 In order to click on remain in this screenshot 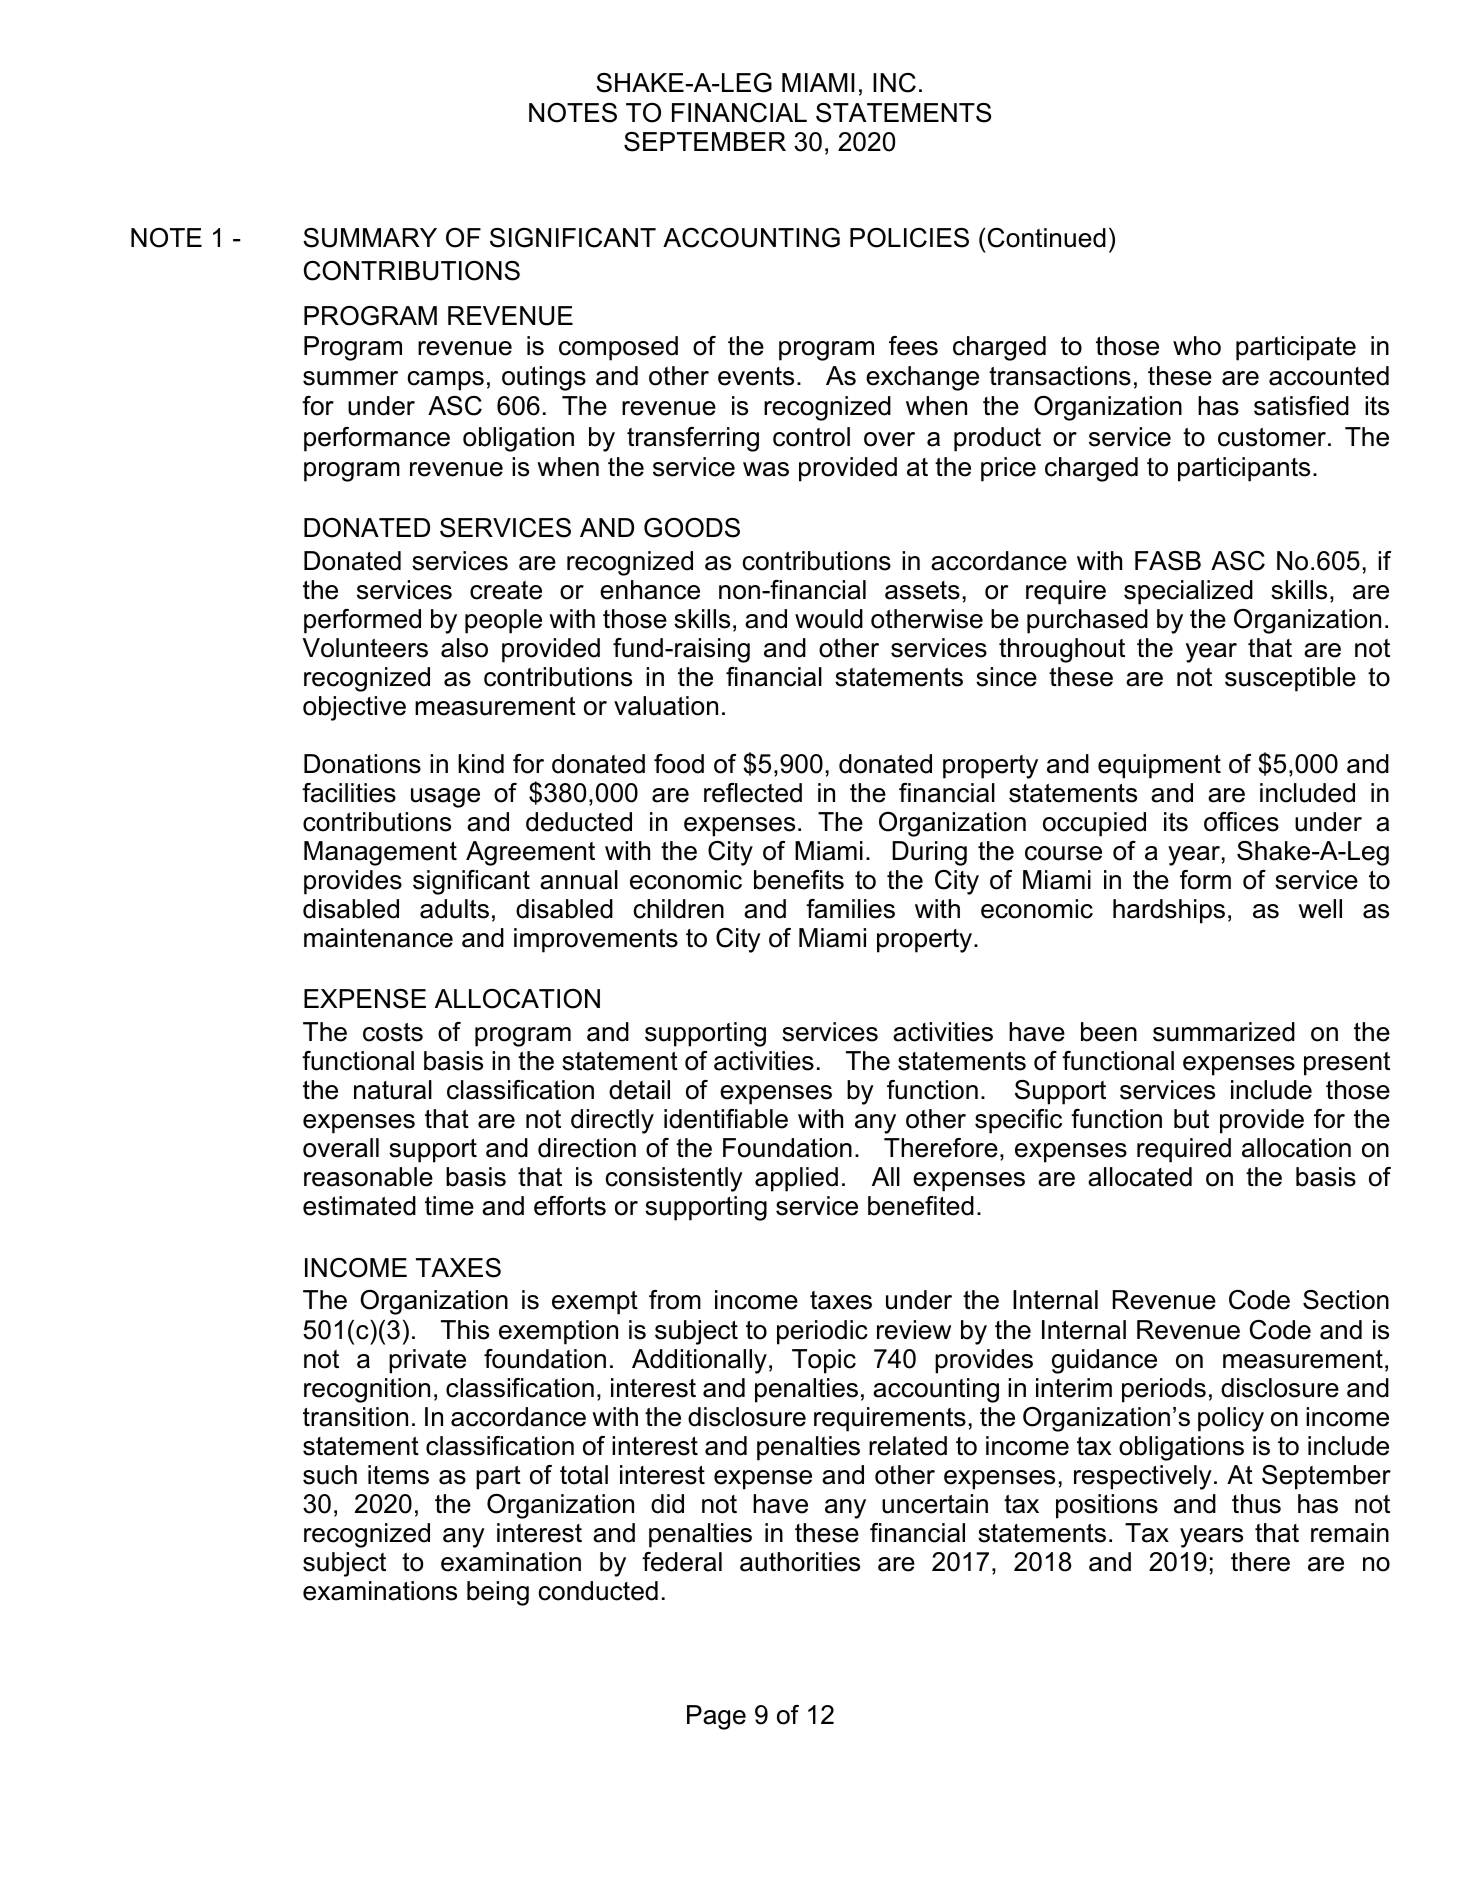, I will do `click(1350, 1533)`.
